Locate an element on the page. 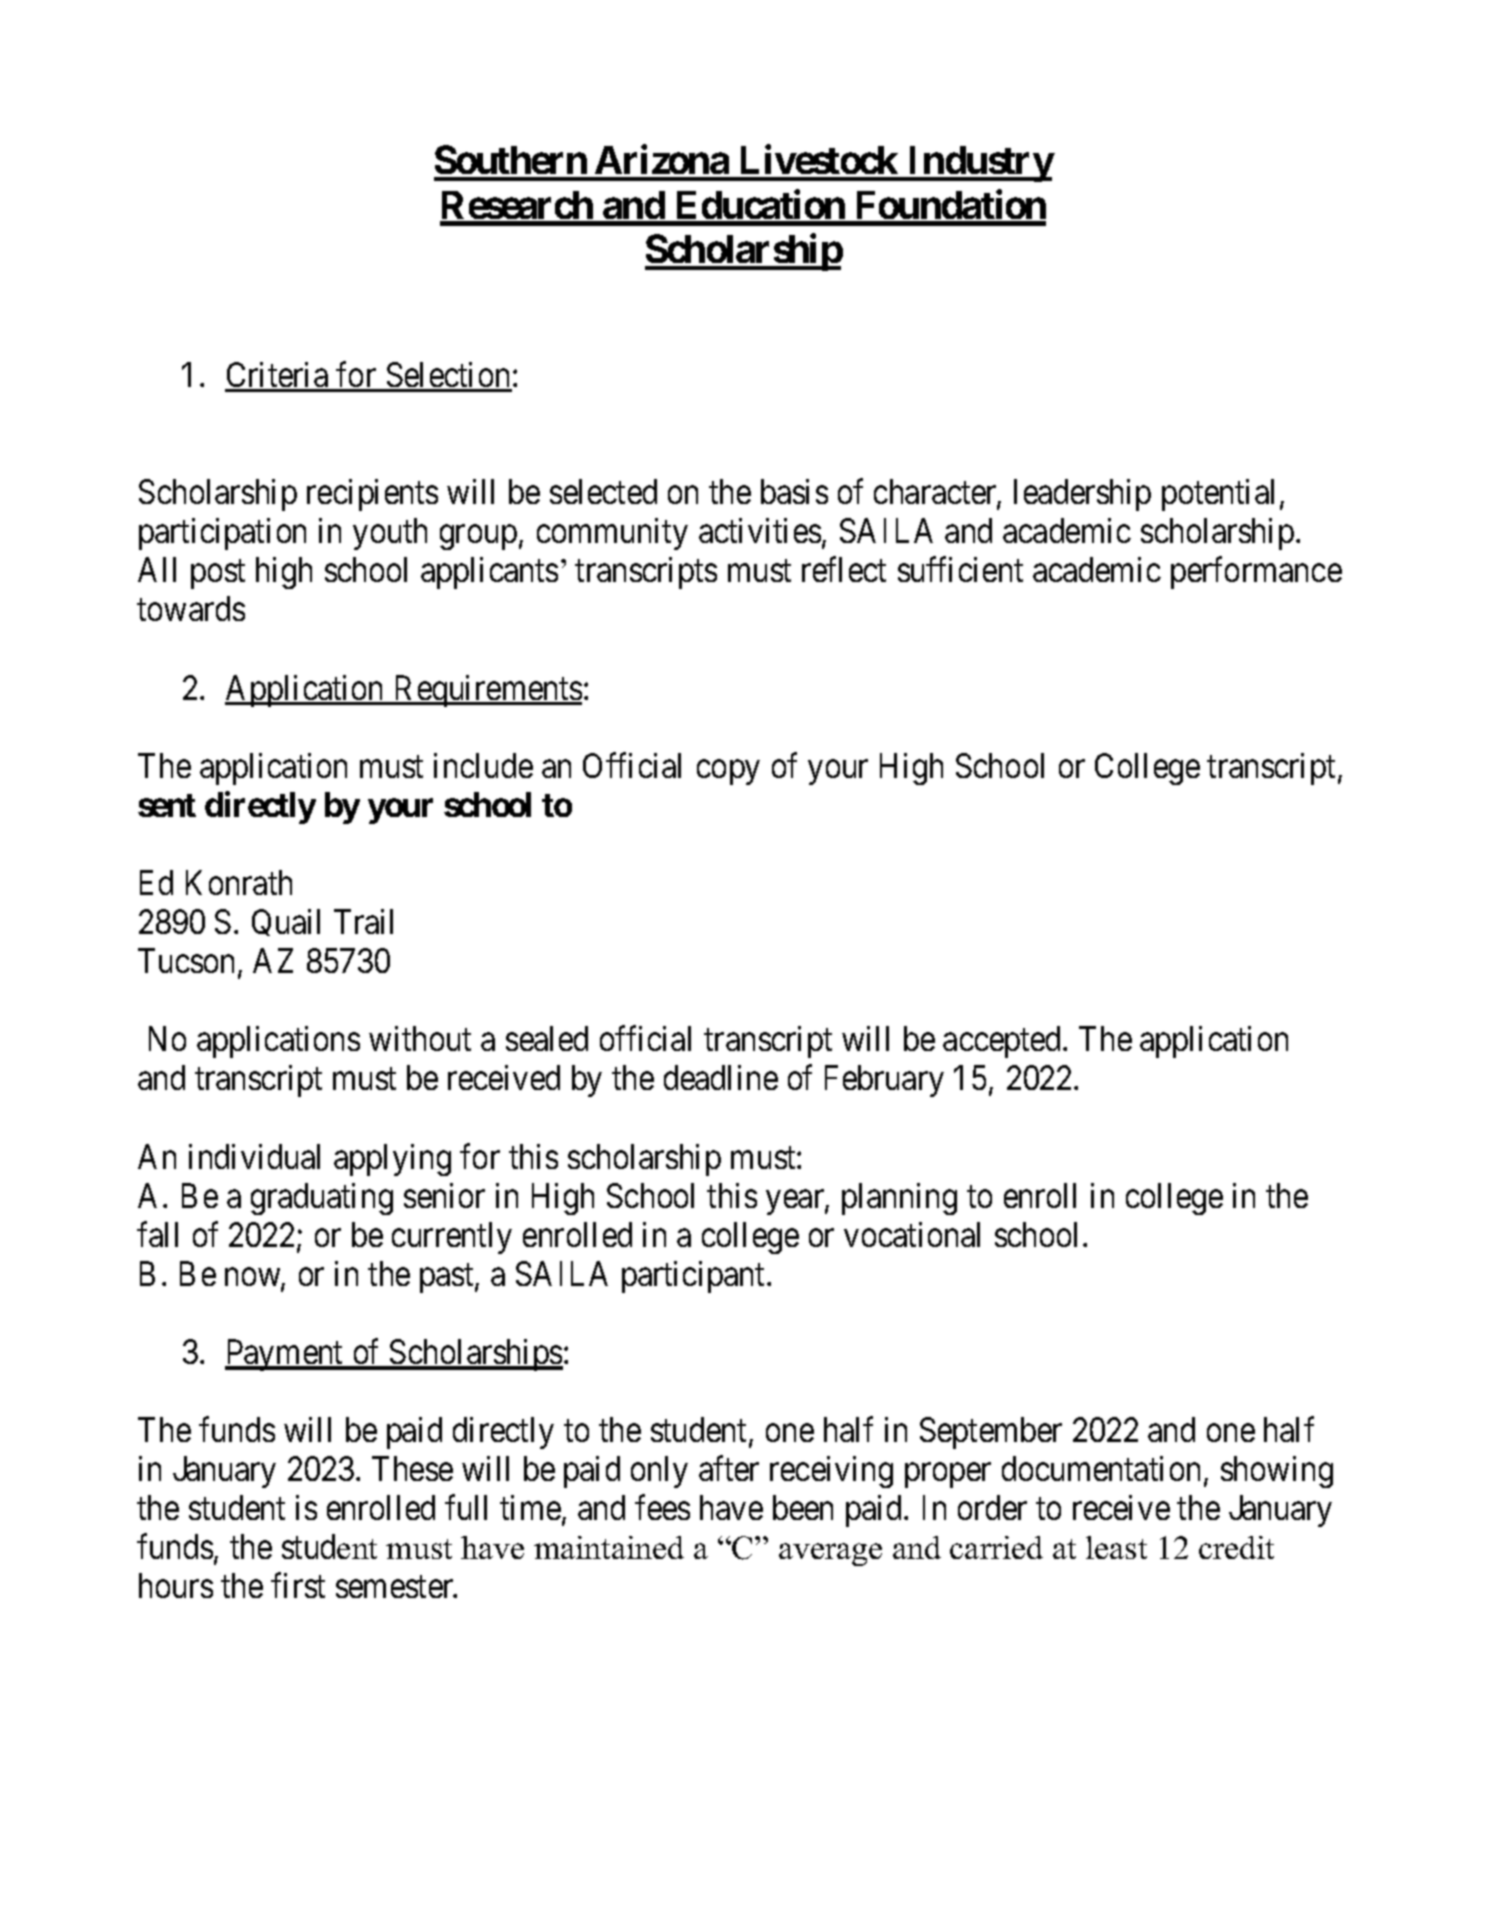  performance is located at coordinates (1256, 573).
